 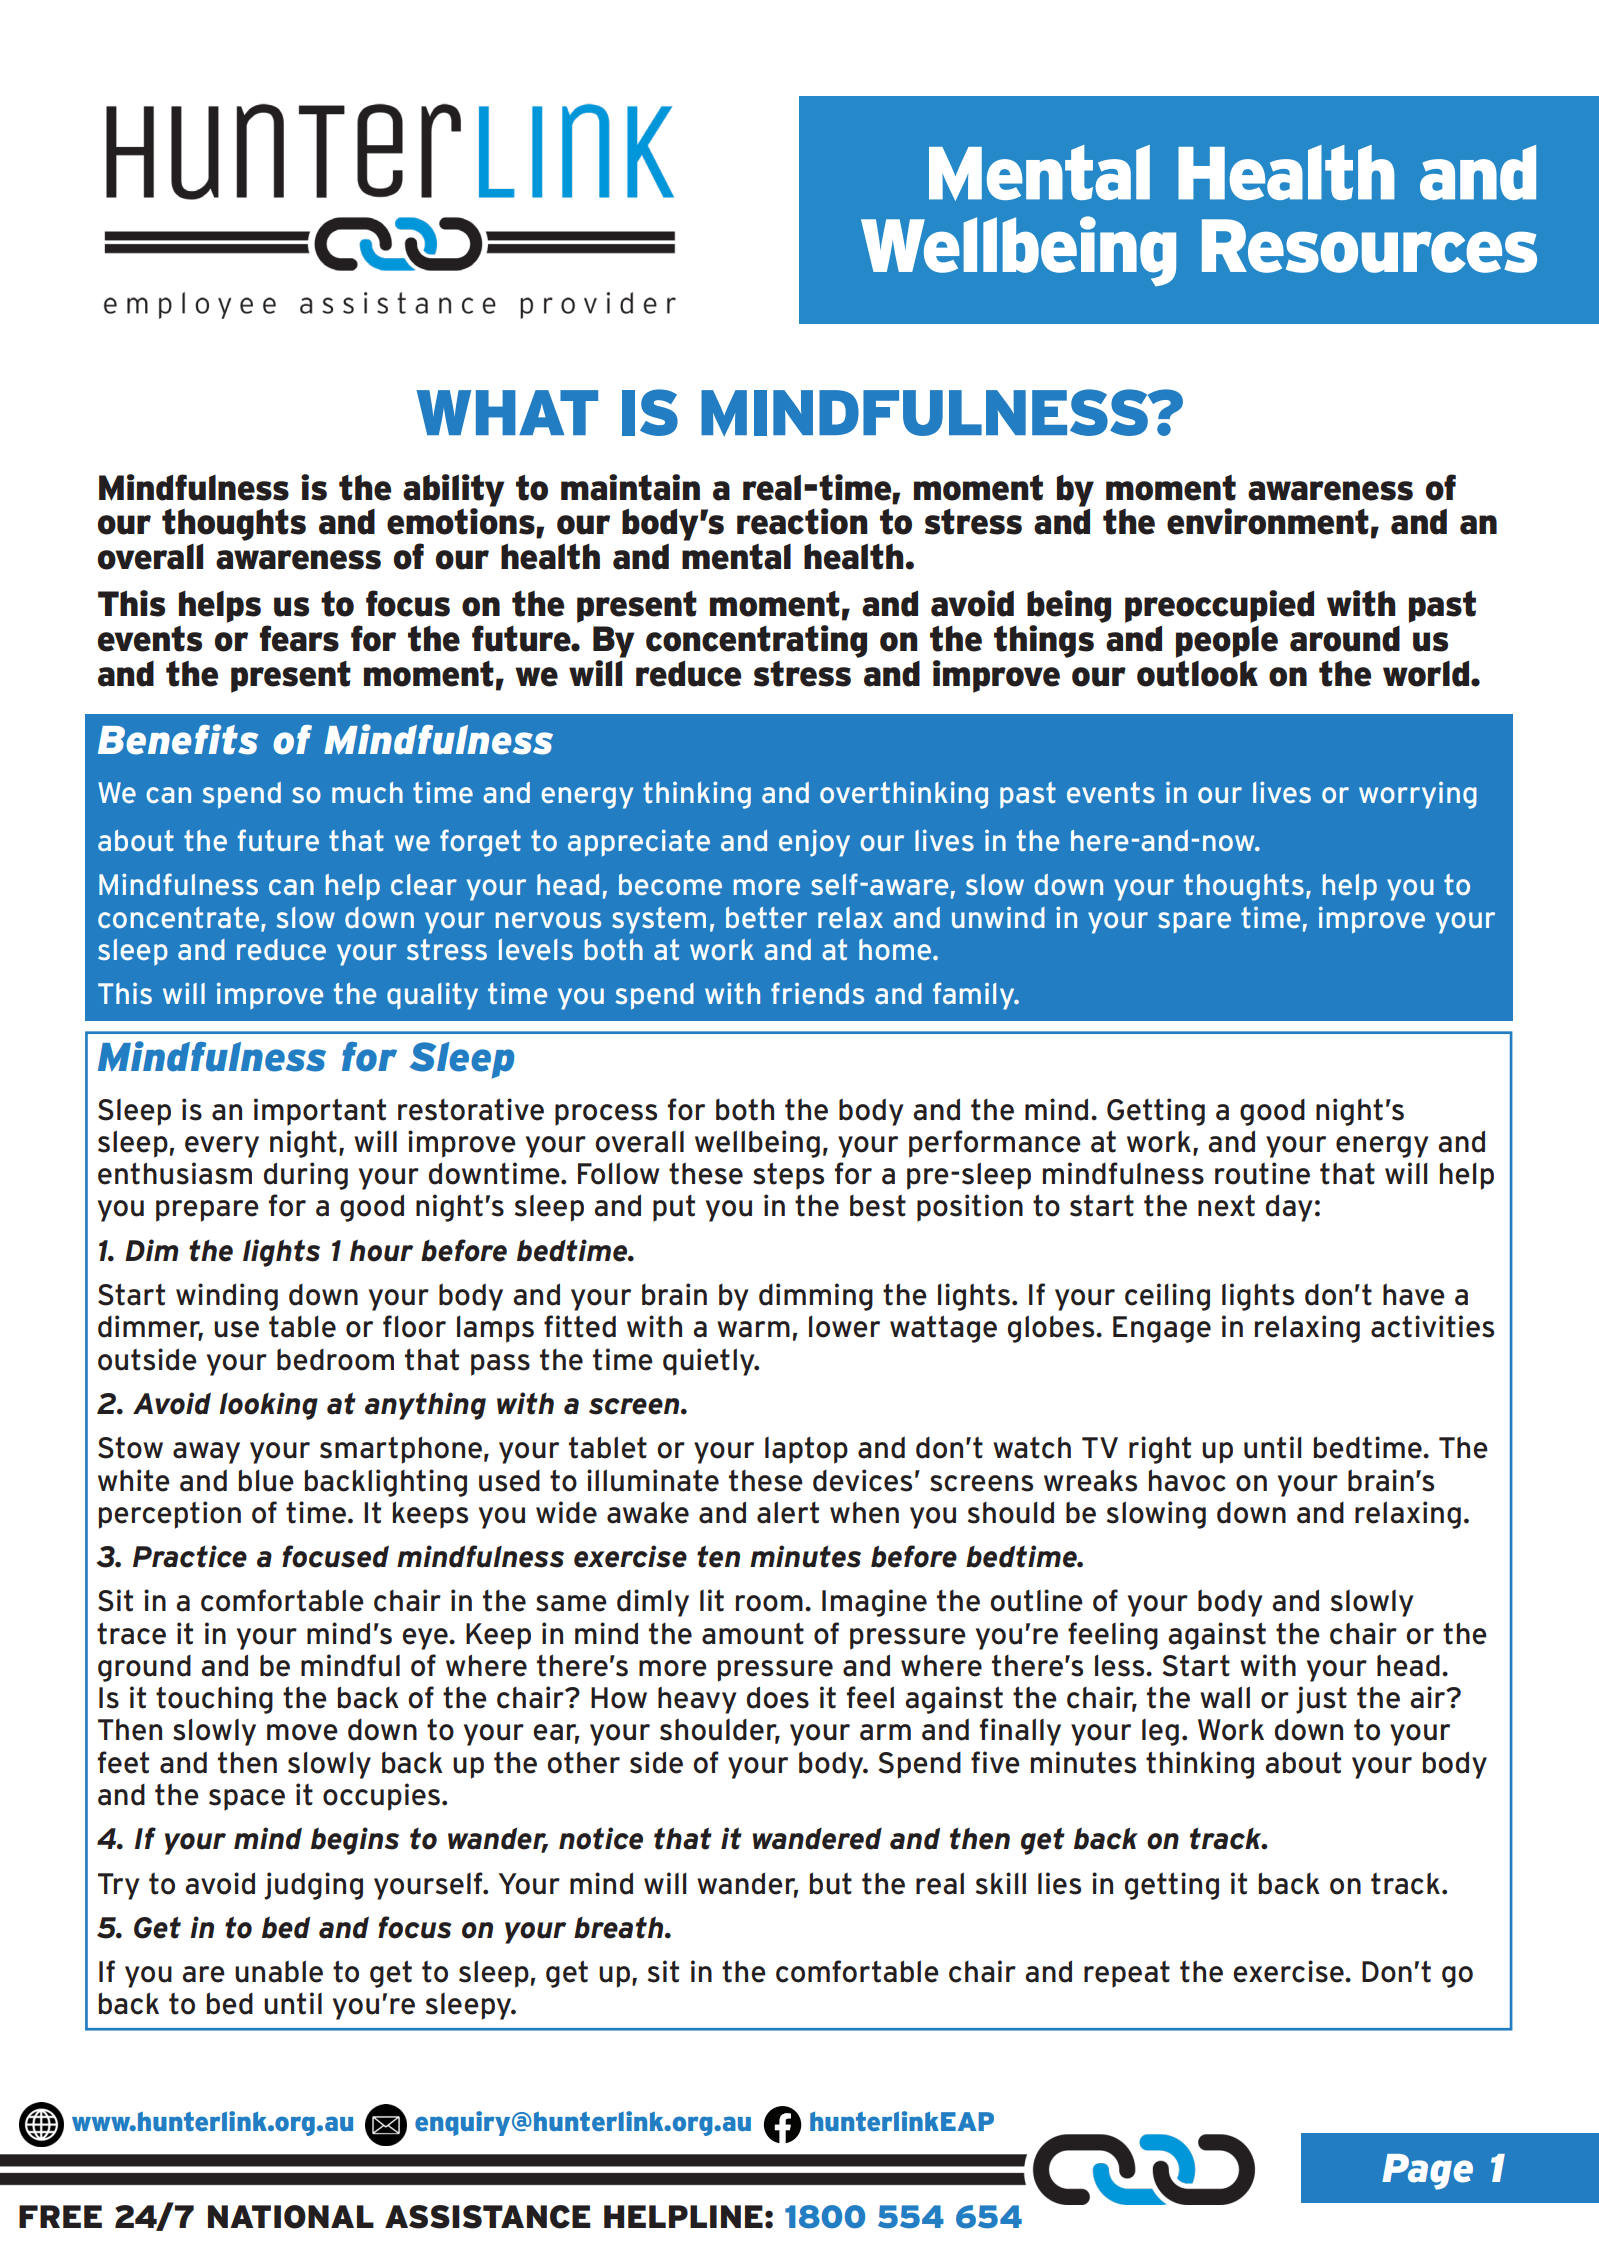 I want to click on people, so click(x=1227, y=643).
